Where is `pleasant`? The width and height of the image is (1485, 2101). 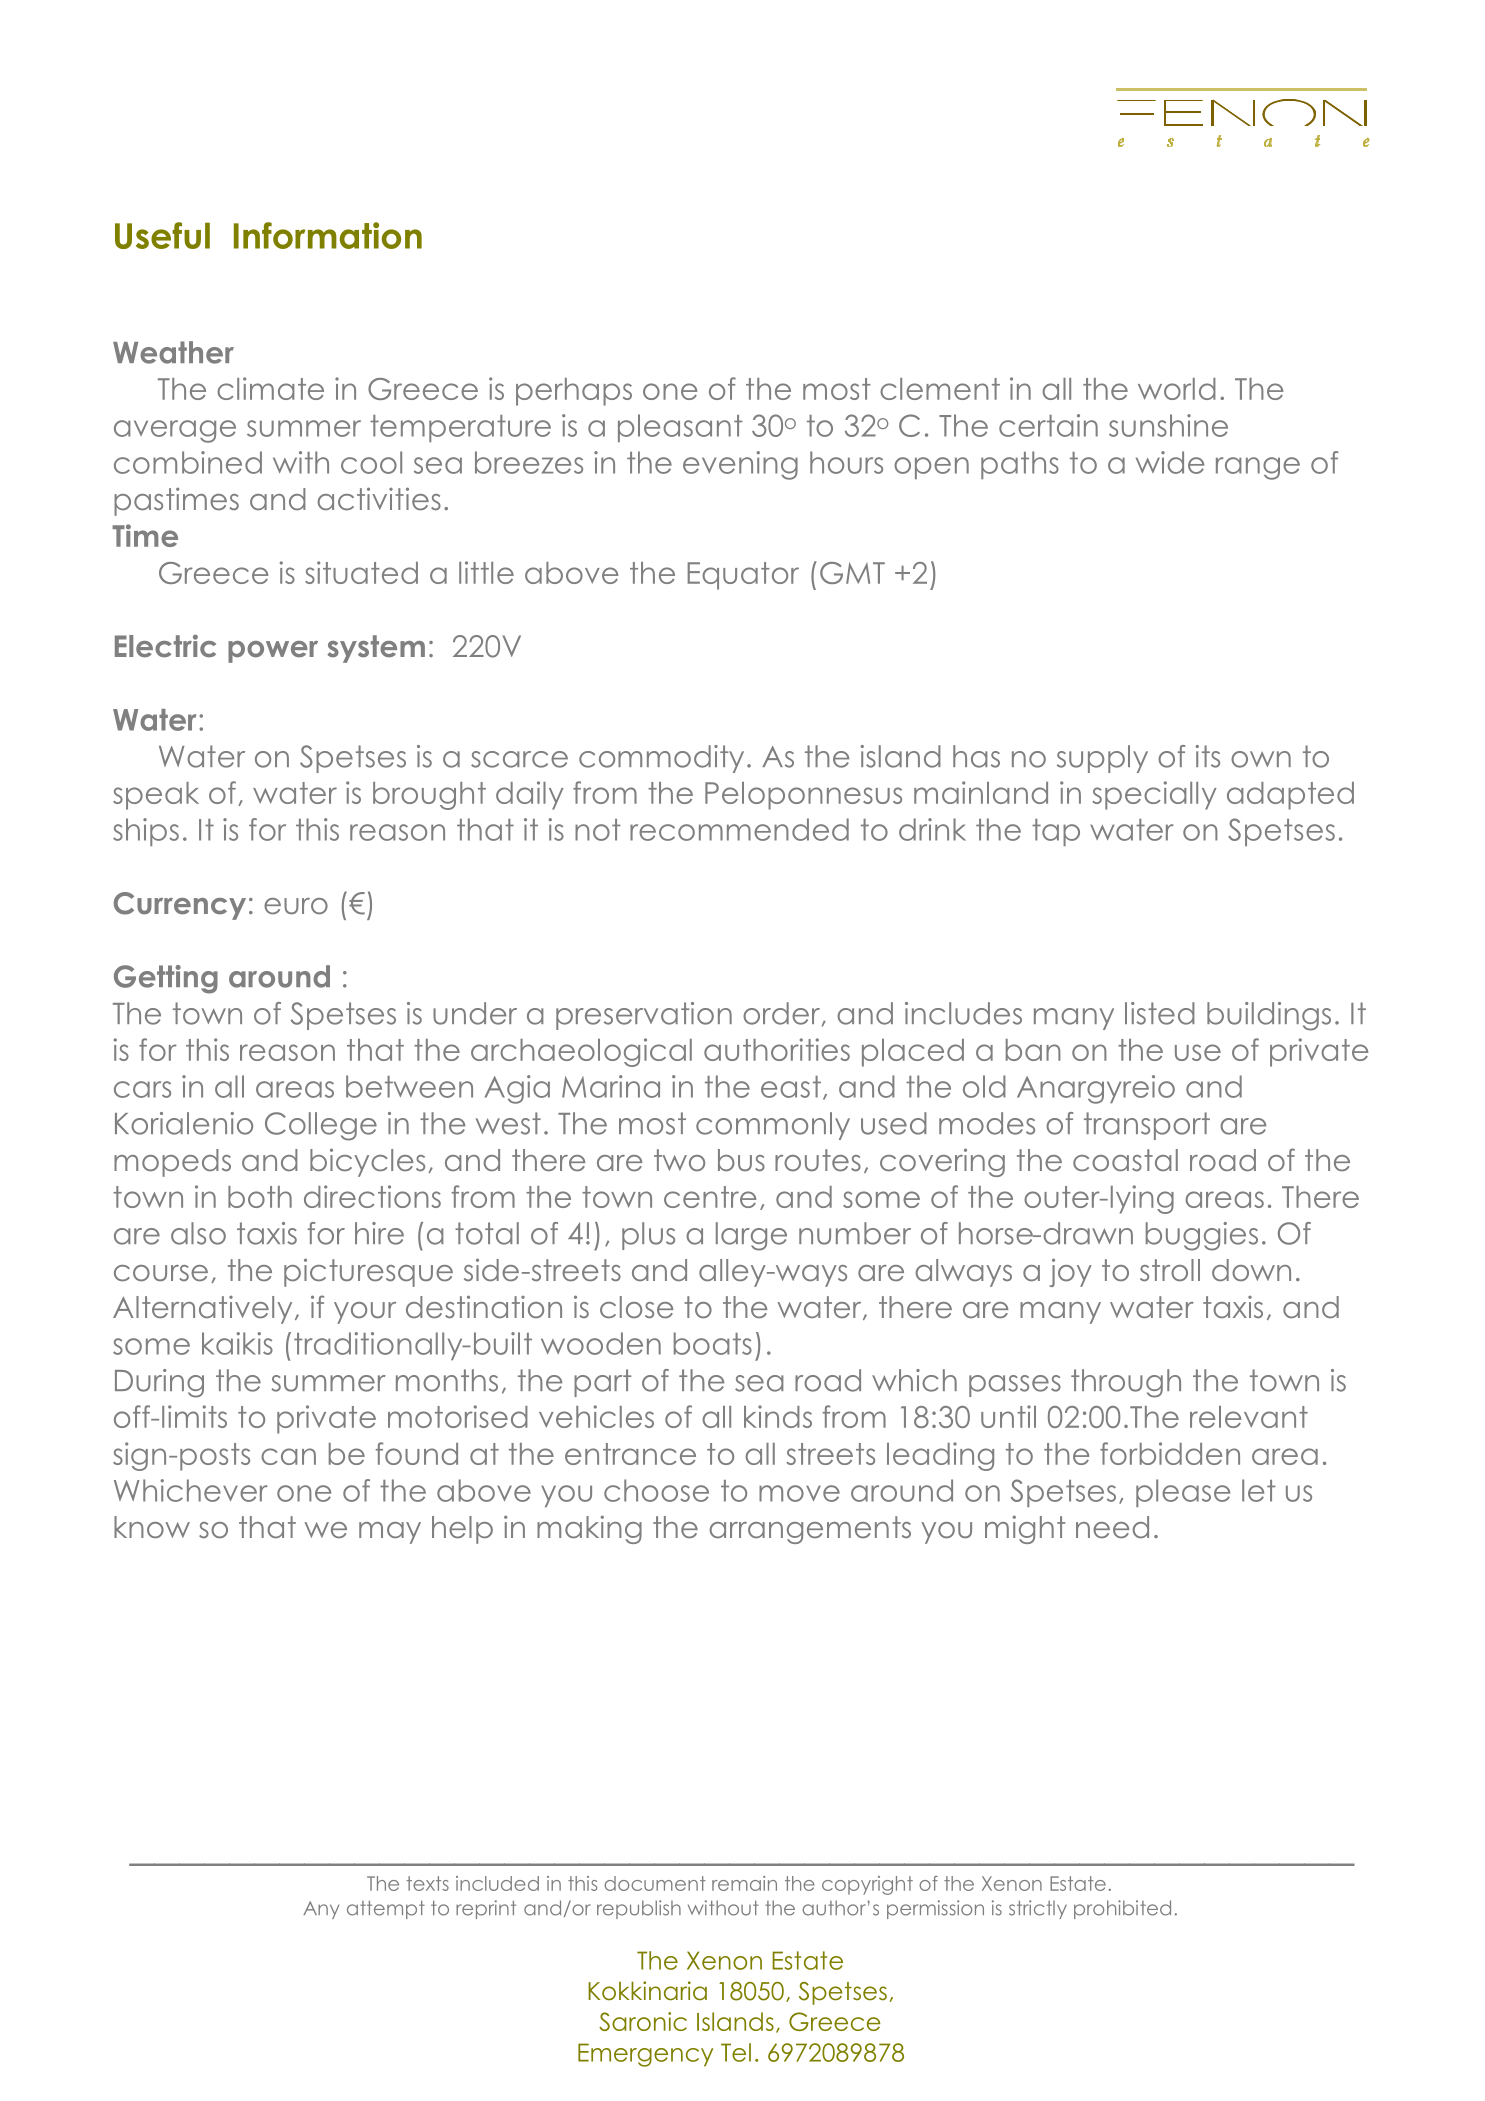
pleasant is located at coordinates (680, 428).
